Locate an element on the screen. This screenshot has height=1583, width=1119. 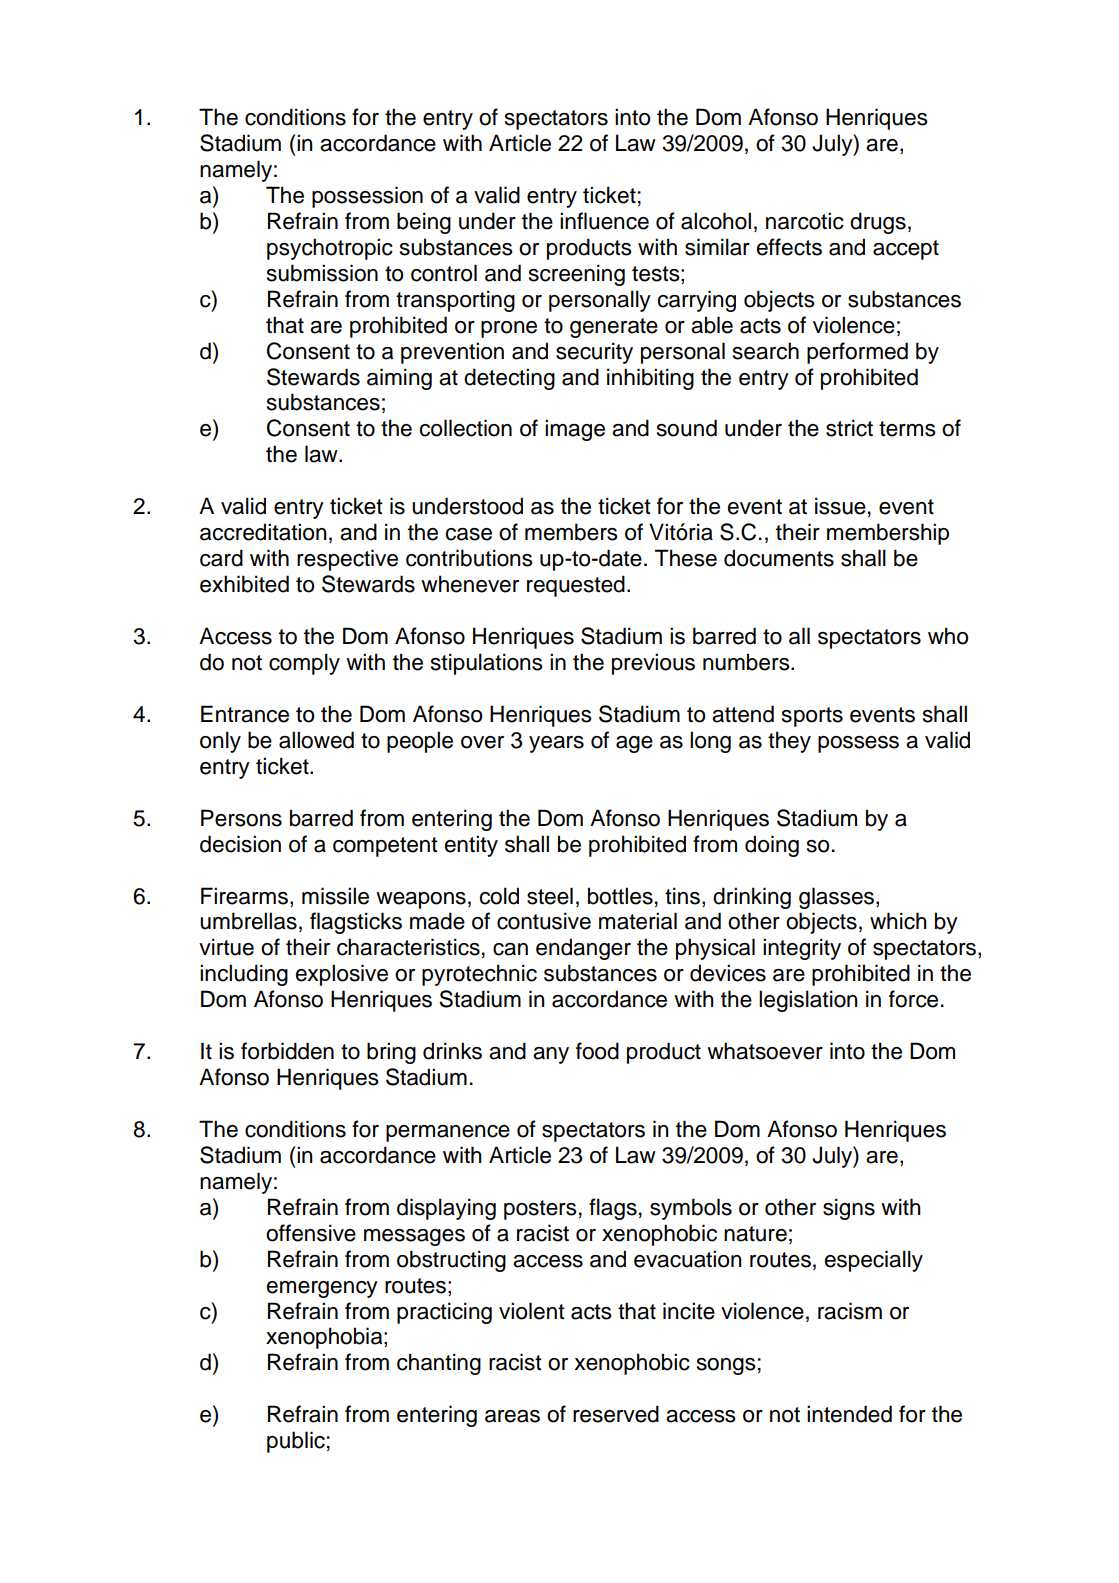
requested is located at coordinates (576, 586).
